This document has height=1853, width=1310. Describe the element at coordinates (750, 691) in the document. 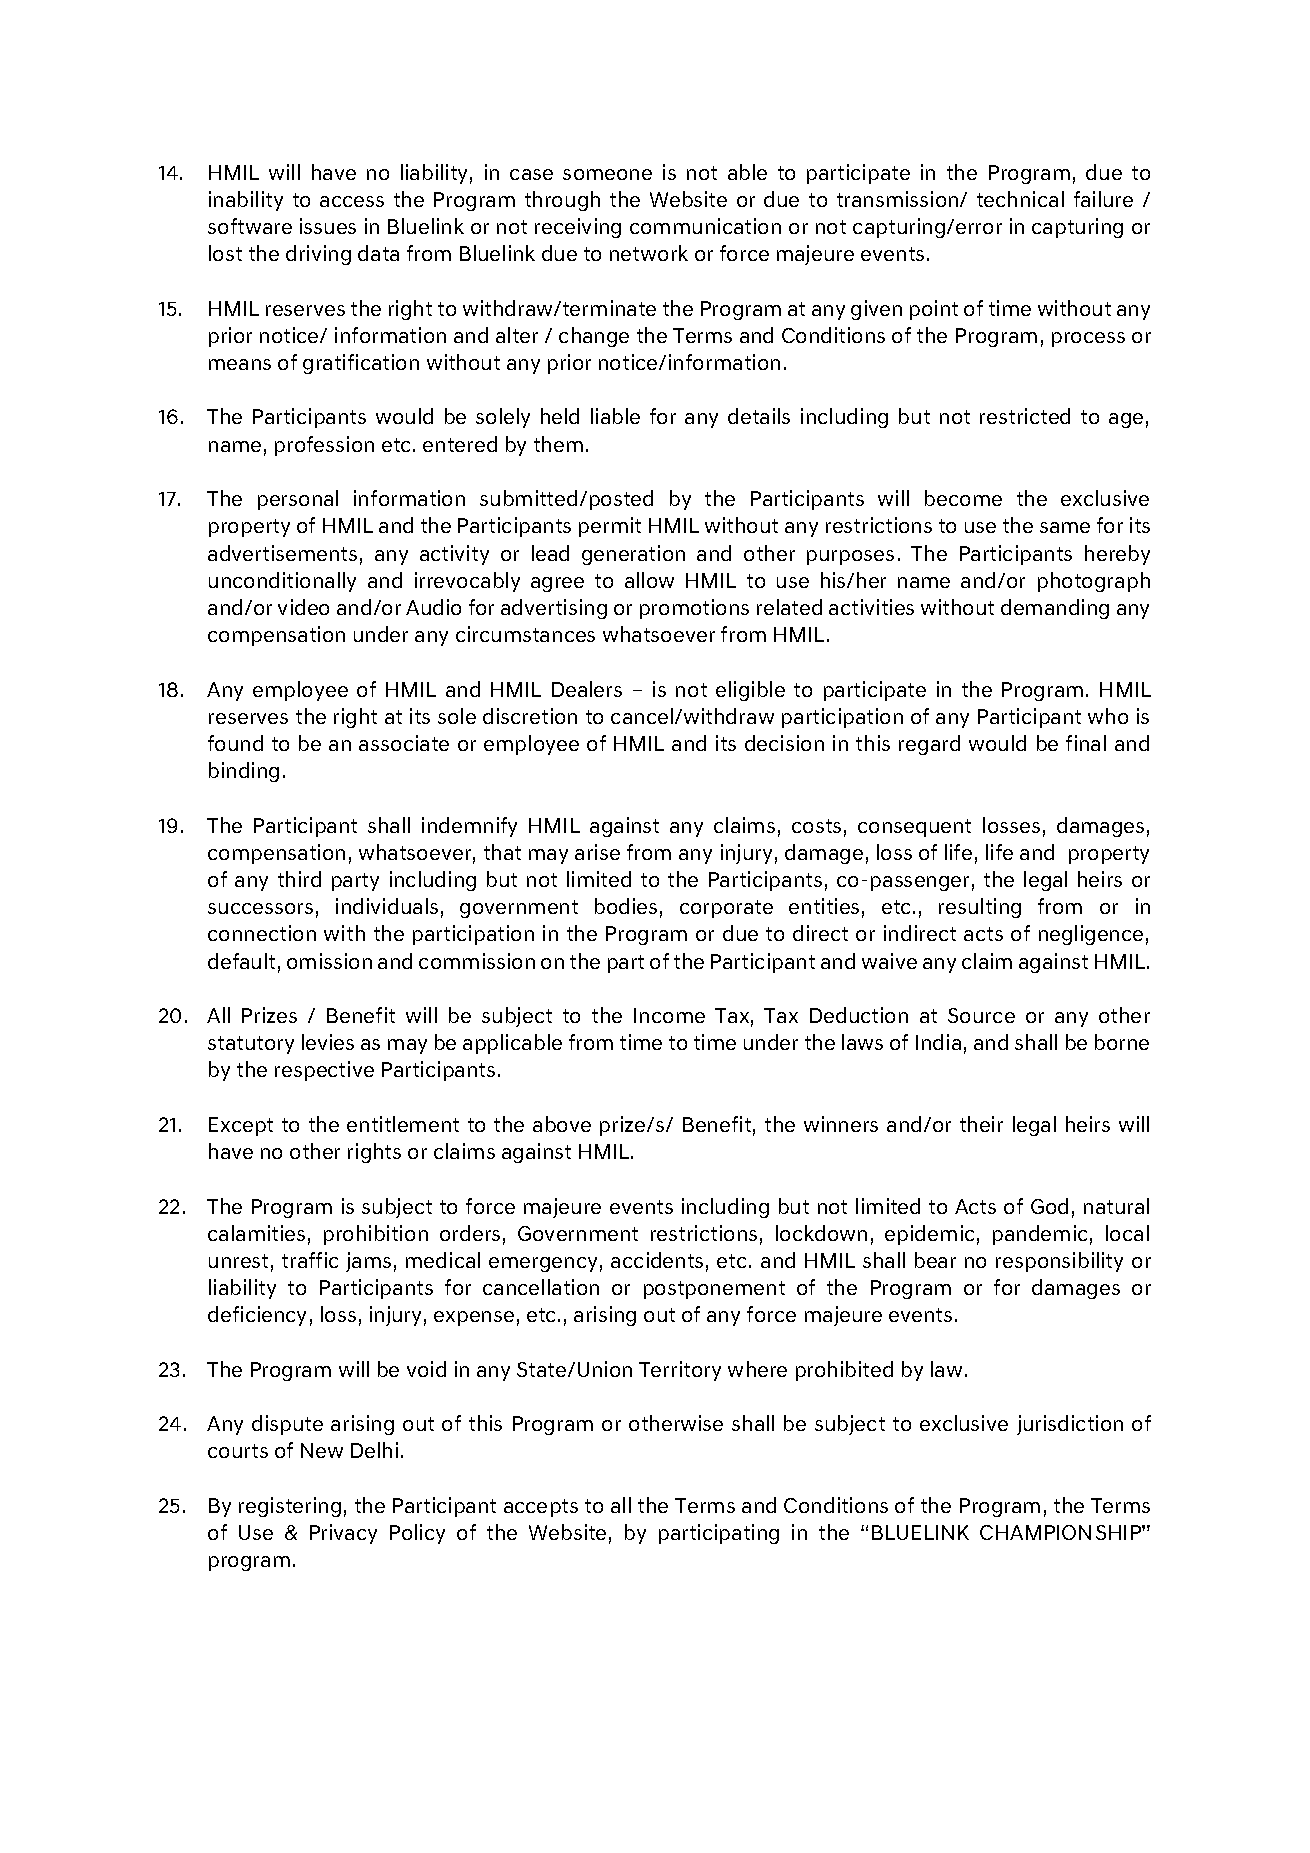

I see `eligible` at that location.
